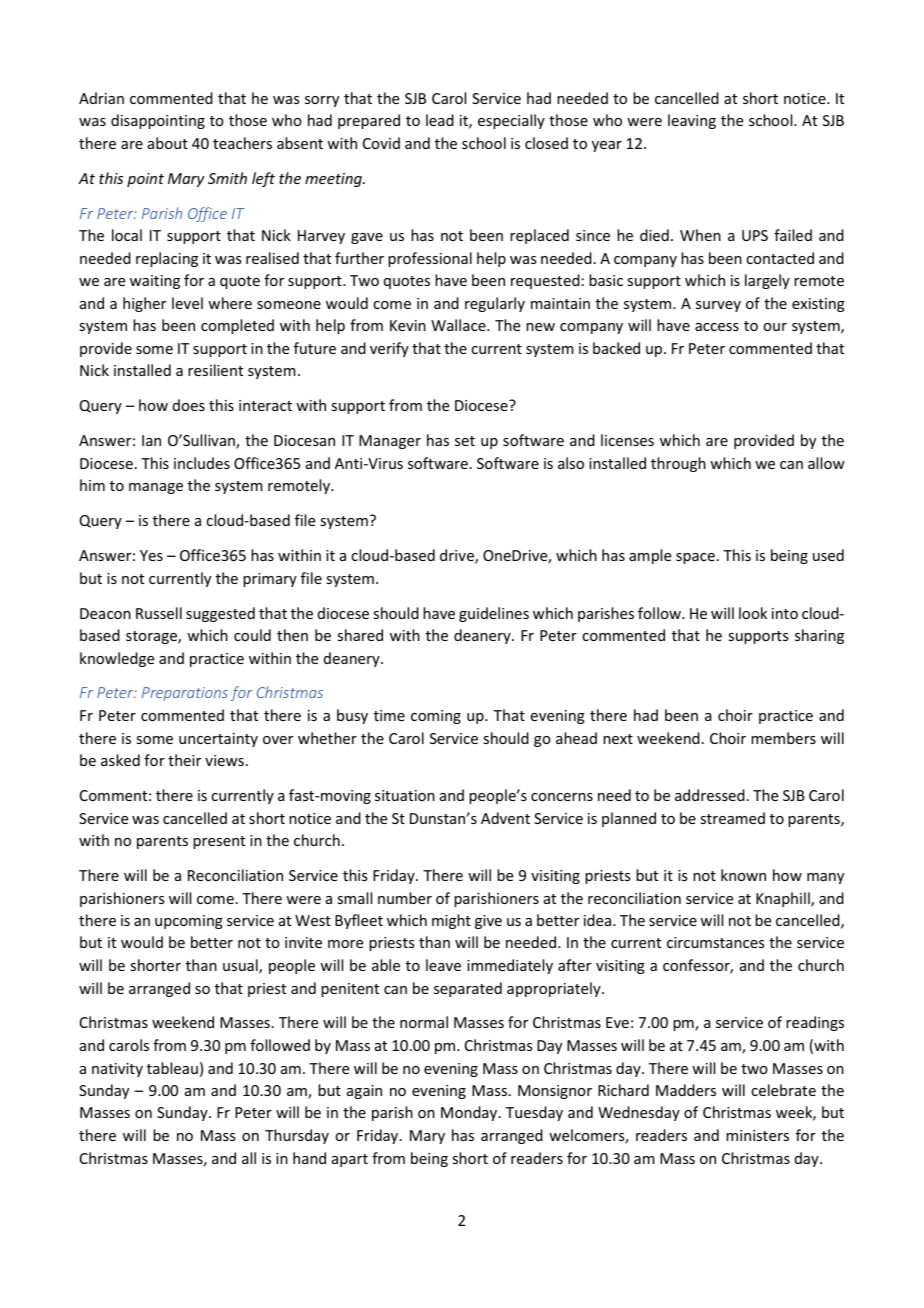  What do you see at coordinates (168, 143) in the page?
I see `about` at bounding box center [168, 143].
